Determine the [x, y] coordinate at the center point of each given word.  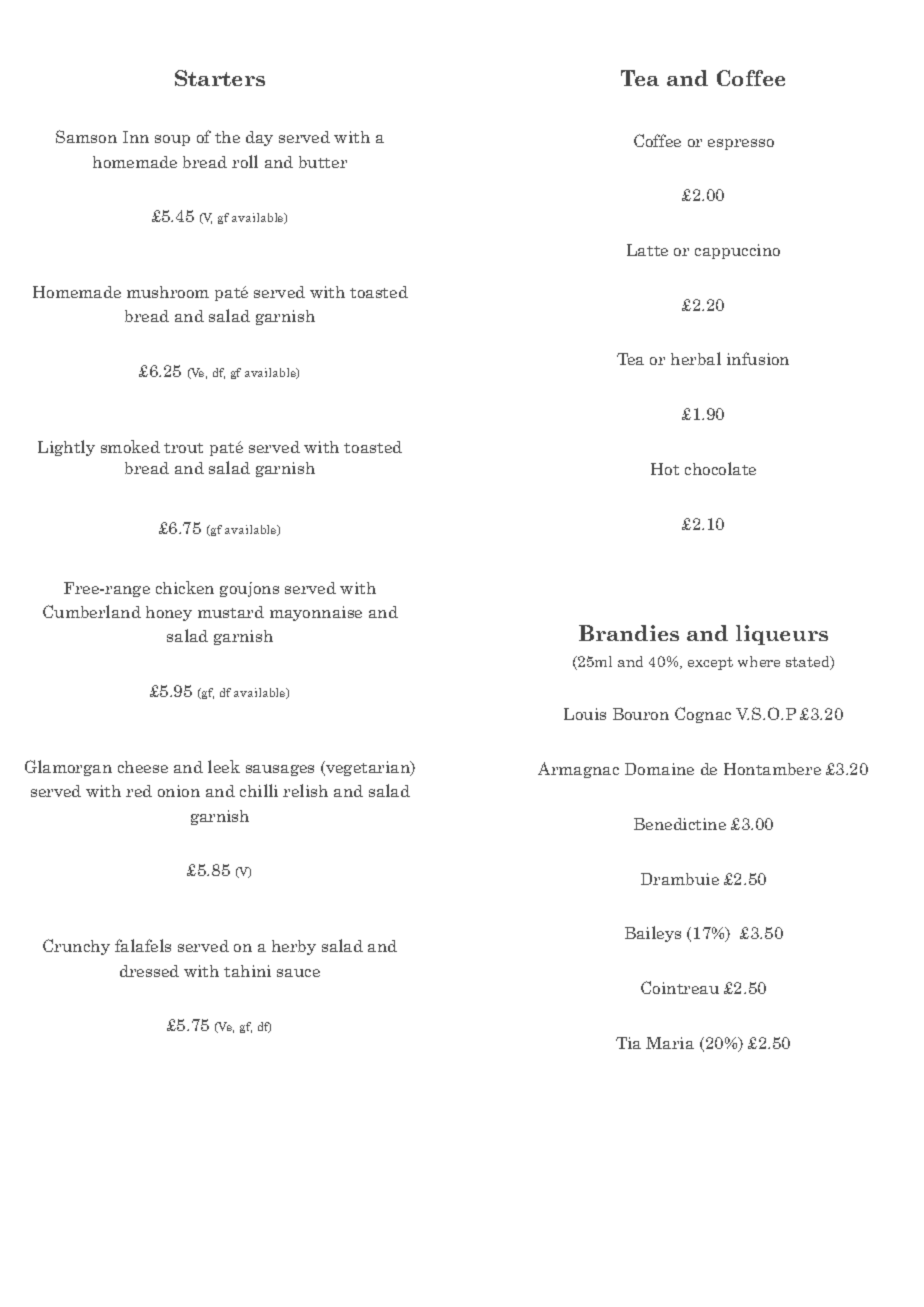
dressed [149, 971]
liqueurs [782, 635]
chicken [185, 587]
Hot [665, 469]
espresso [741, 144]
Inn [136, 137]
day [259, 138]
